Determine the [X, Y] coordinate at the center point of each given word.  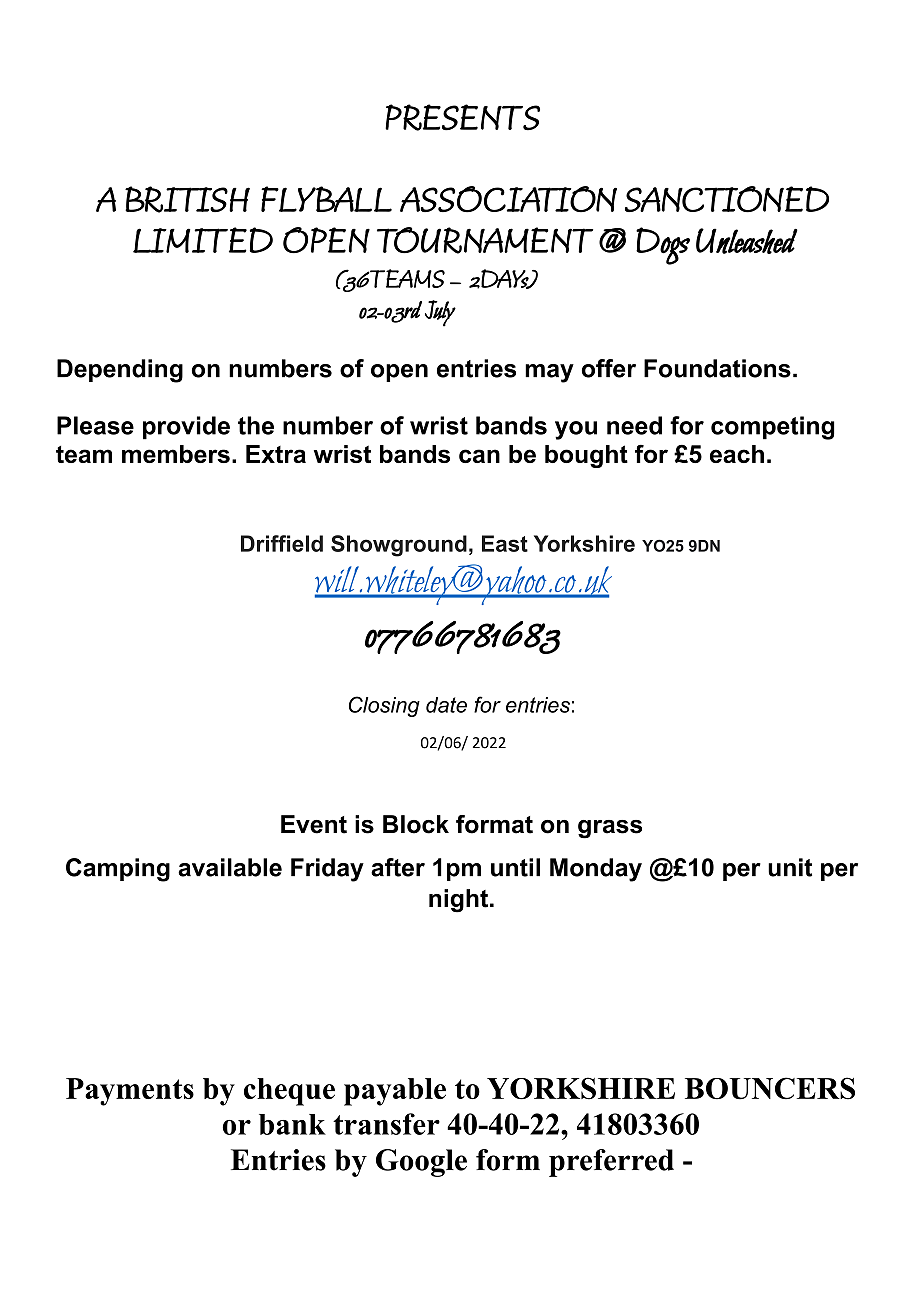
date [446, 705]
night [458, 901]
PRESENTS [462, 117]
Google [421, 1163]
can [479, 456]
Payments [130, 1092]
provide [186, 428]
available [230, 867]
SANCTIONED [727, 199]
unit [790, 867]
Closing [384, 706]
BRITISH [187, 199]
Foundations [717, 368]
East [505, 543]
